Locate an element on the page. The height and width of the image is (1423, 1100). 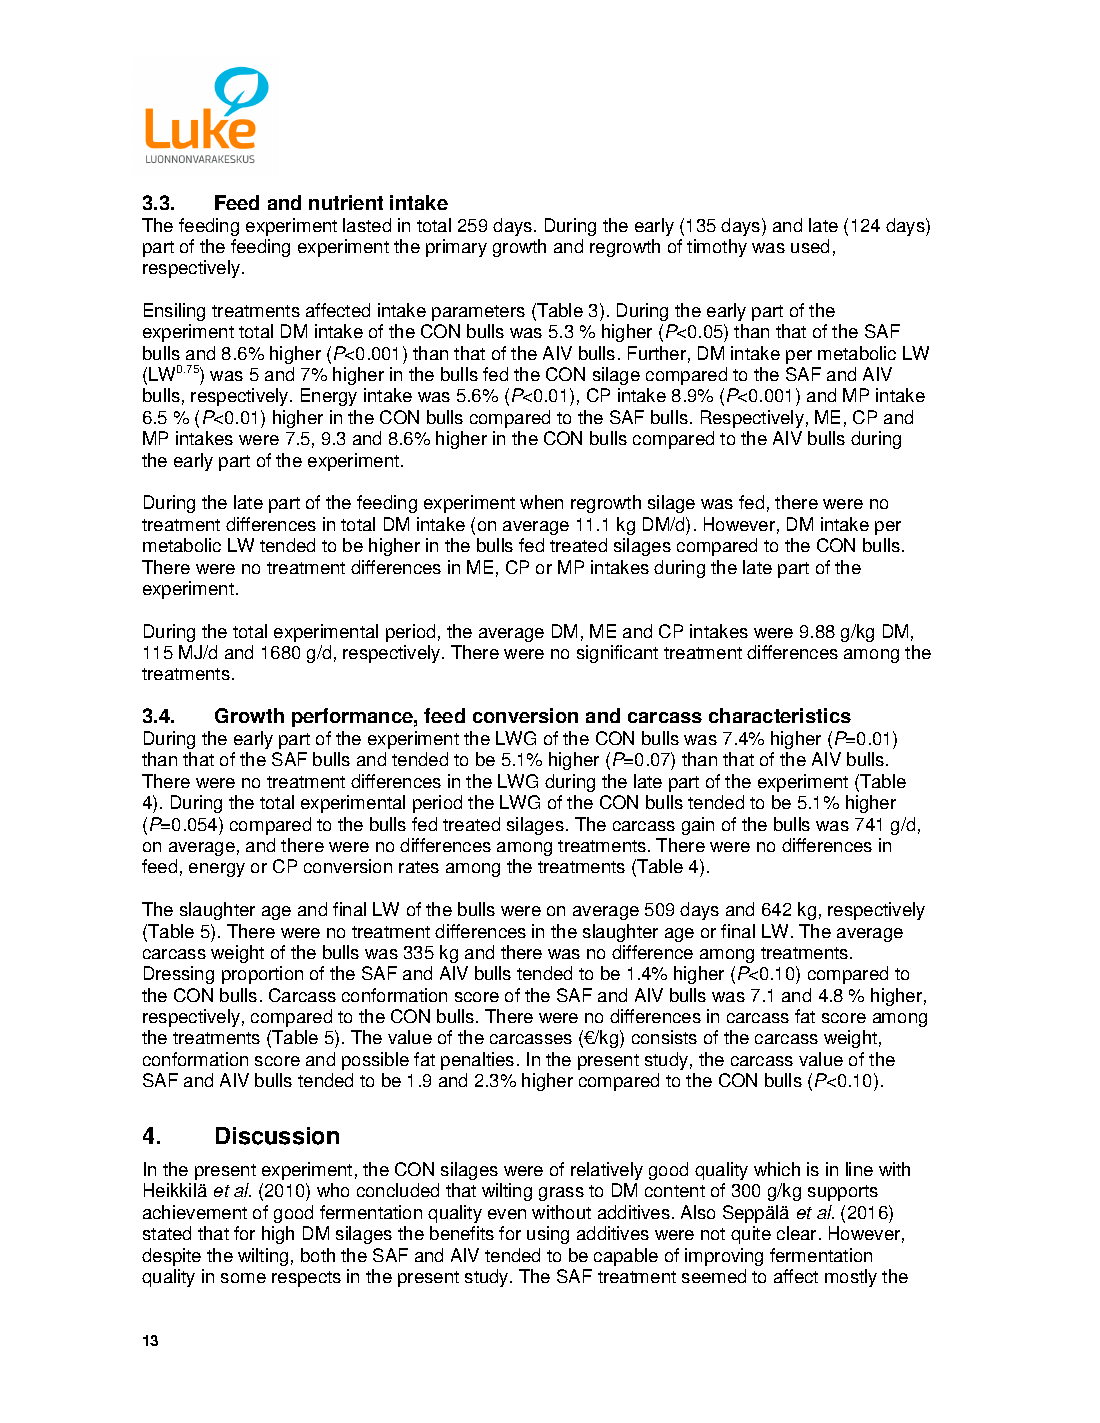
gain is located at coordinates (698, 826).
